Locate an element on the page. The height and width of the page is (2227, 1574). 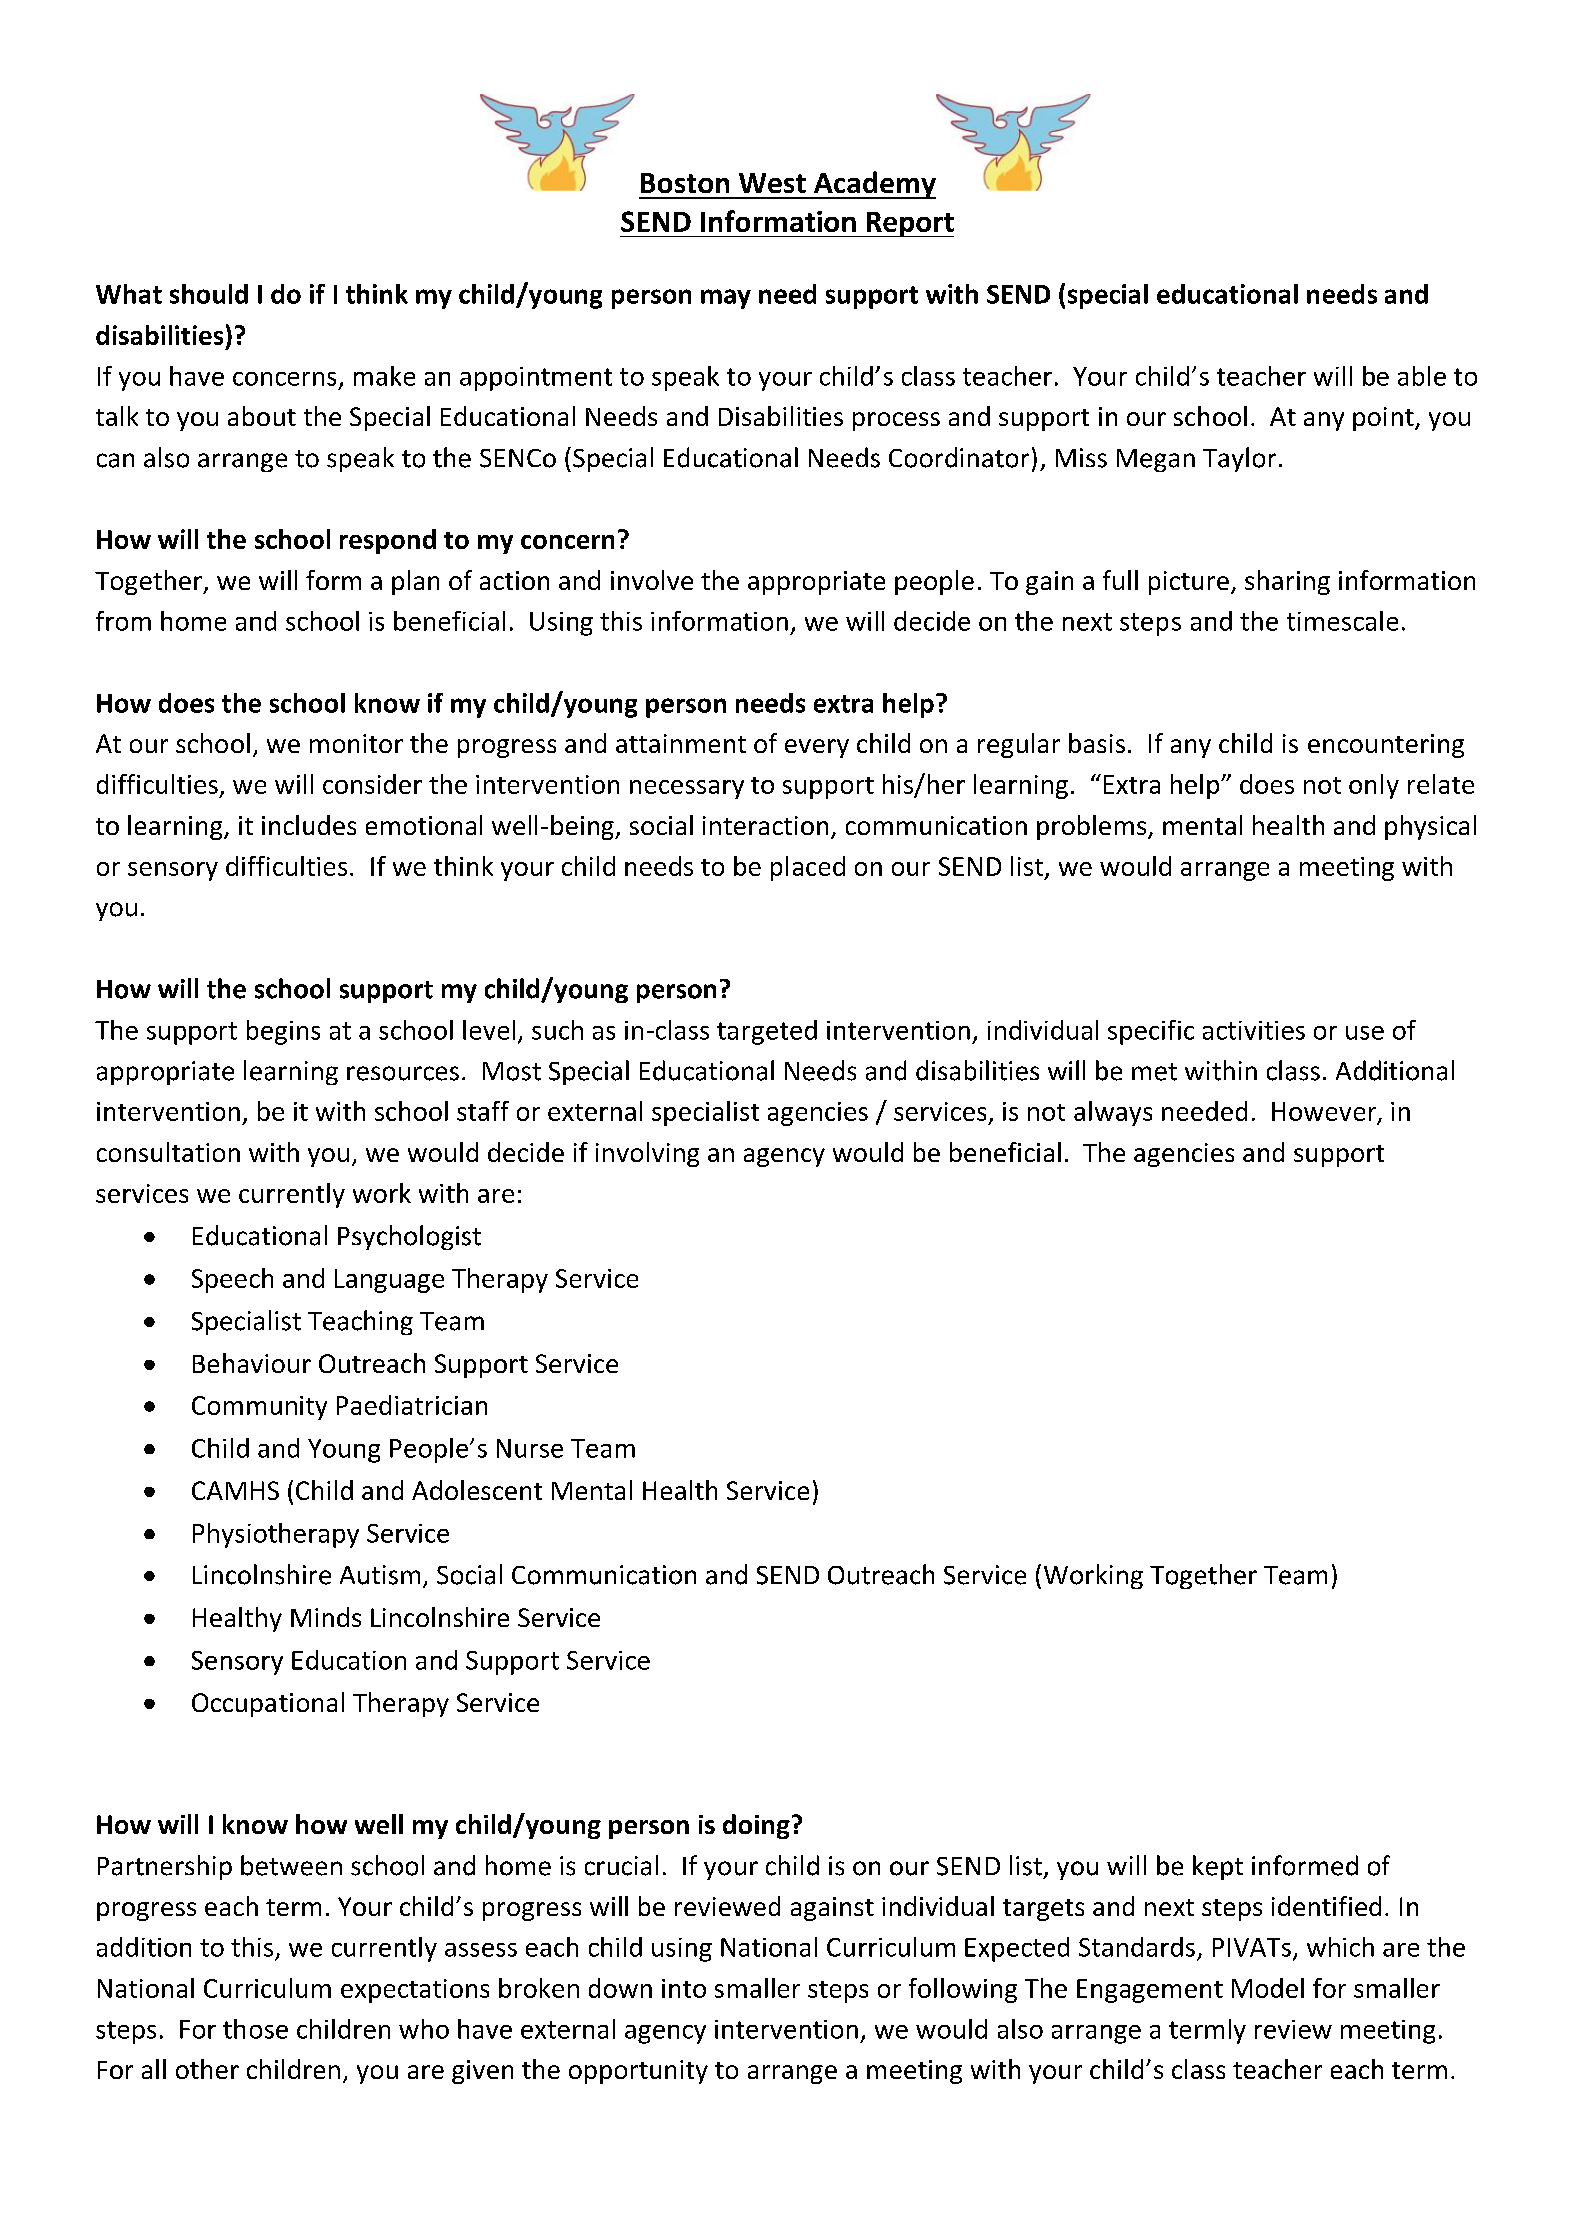
able is located at coordinates (1422, 376).
